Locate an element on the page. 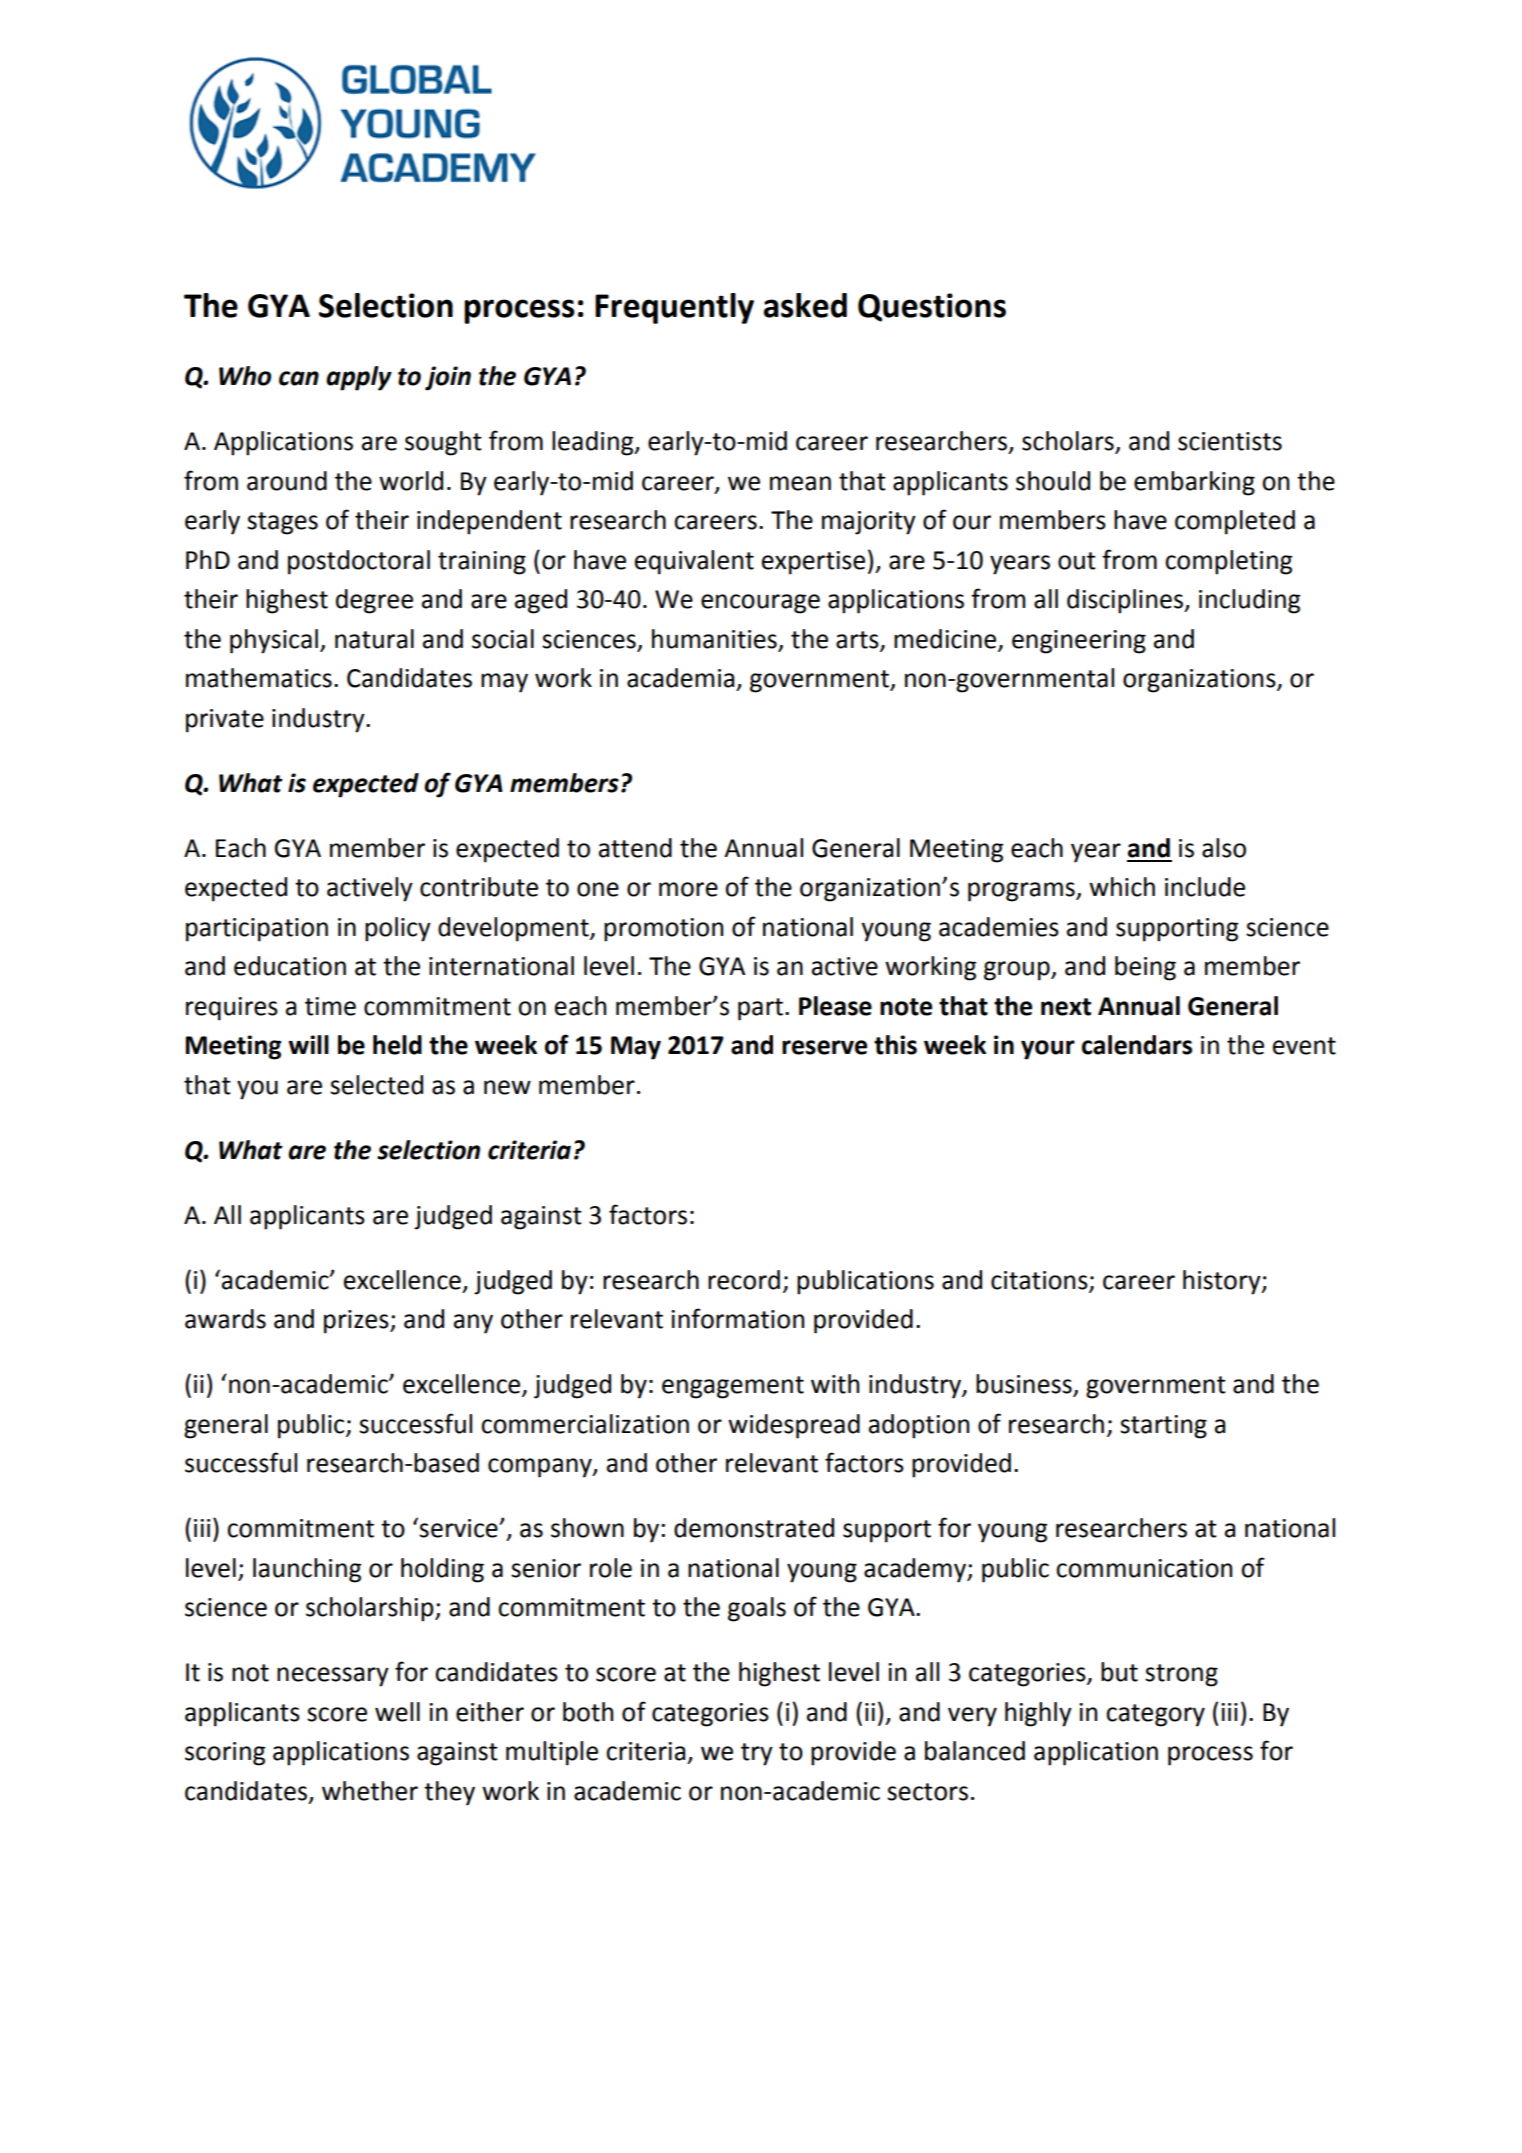  reserve is located at coordinates (824, 1047).
